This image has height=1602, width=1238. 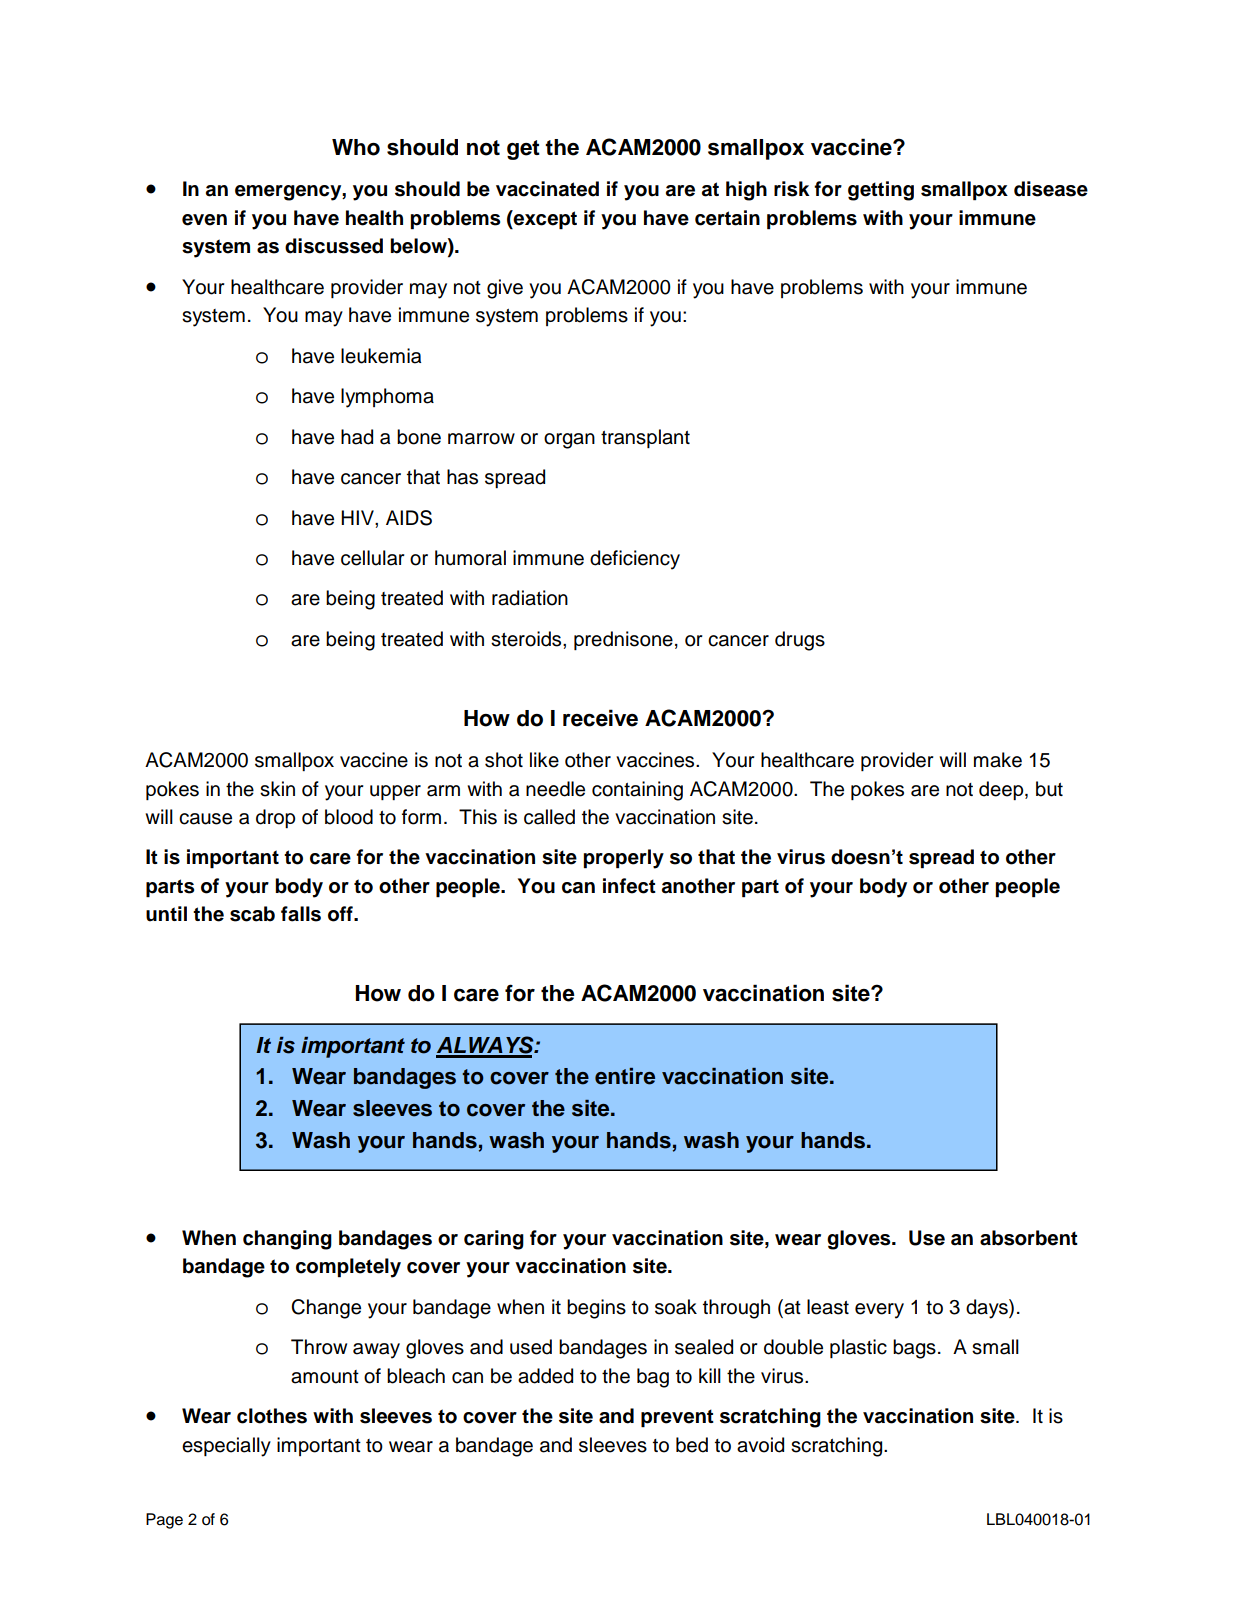 I want to click on vaccinated, so click(x=547, y=189).
